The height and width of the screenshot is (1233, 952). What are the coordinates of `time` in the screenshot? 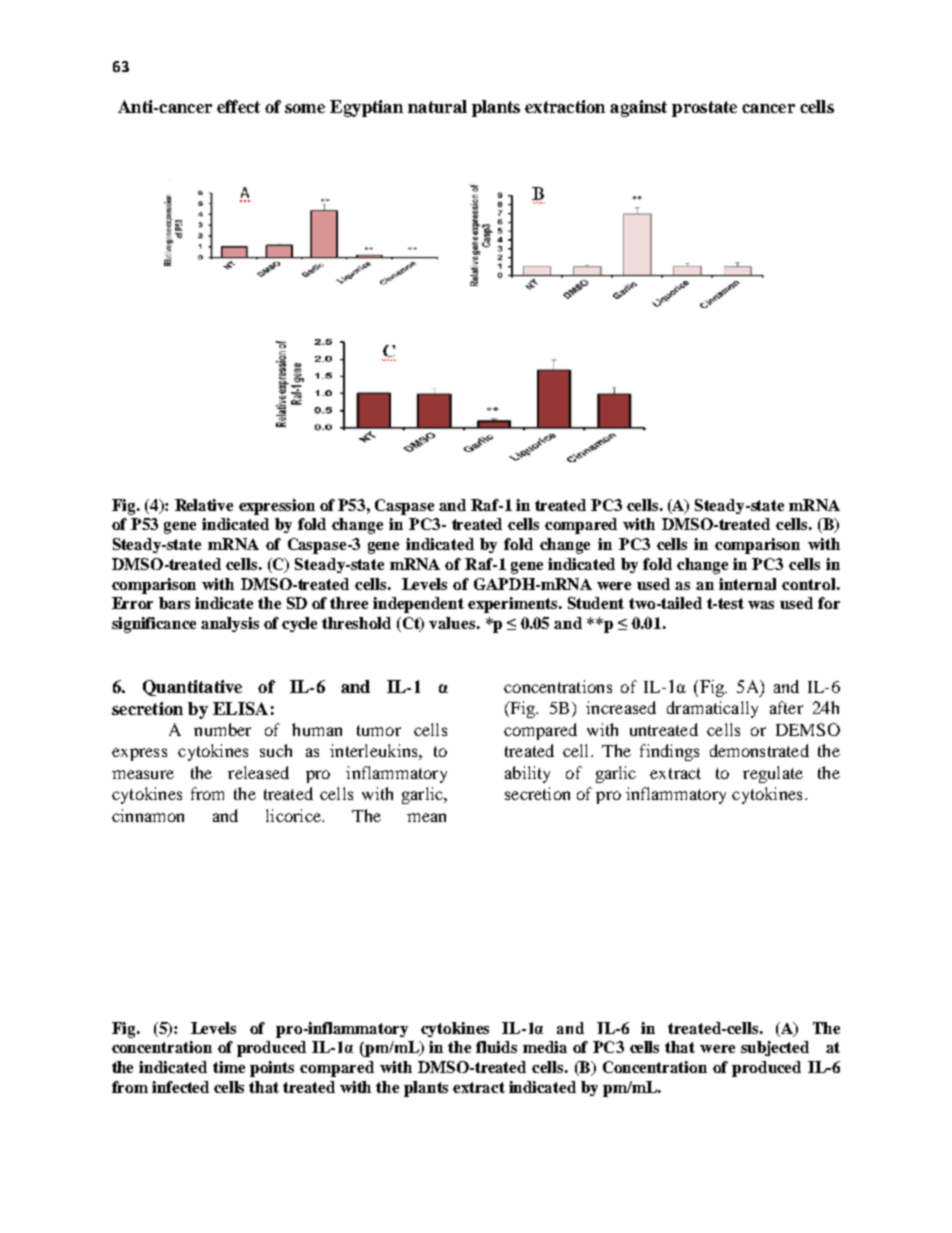 It's located at (229, 1067).
